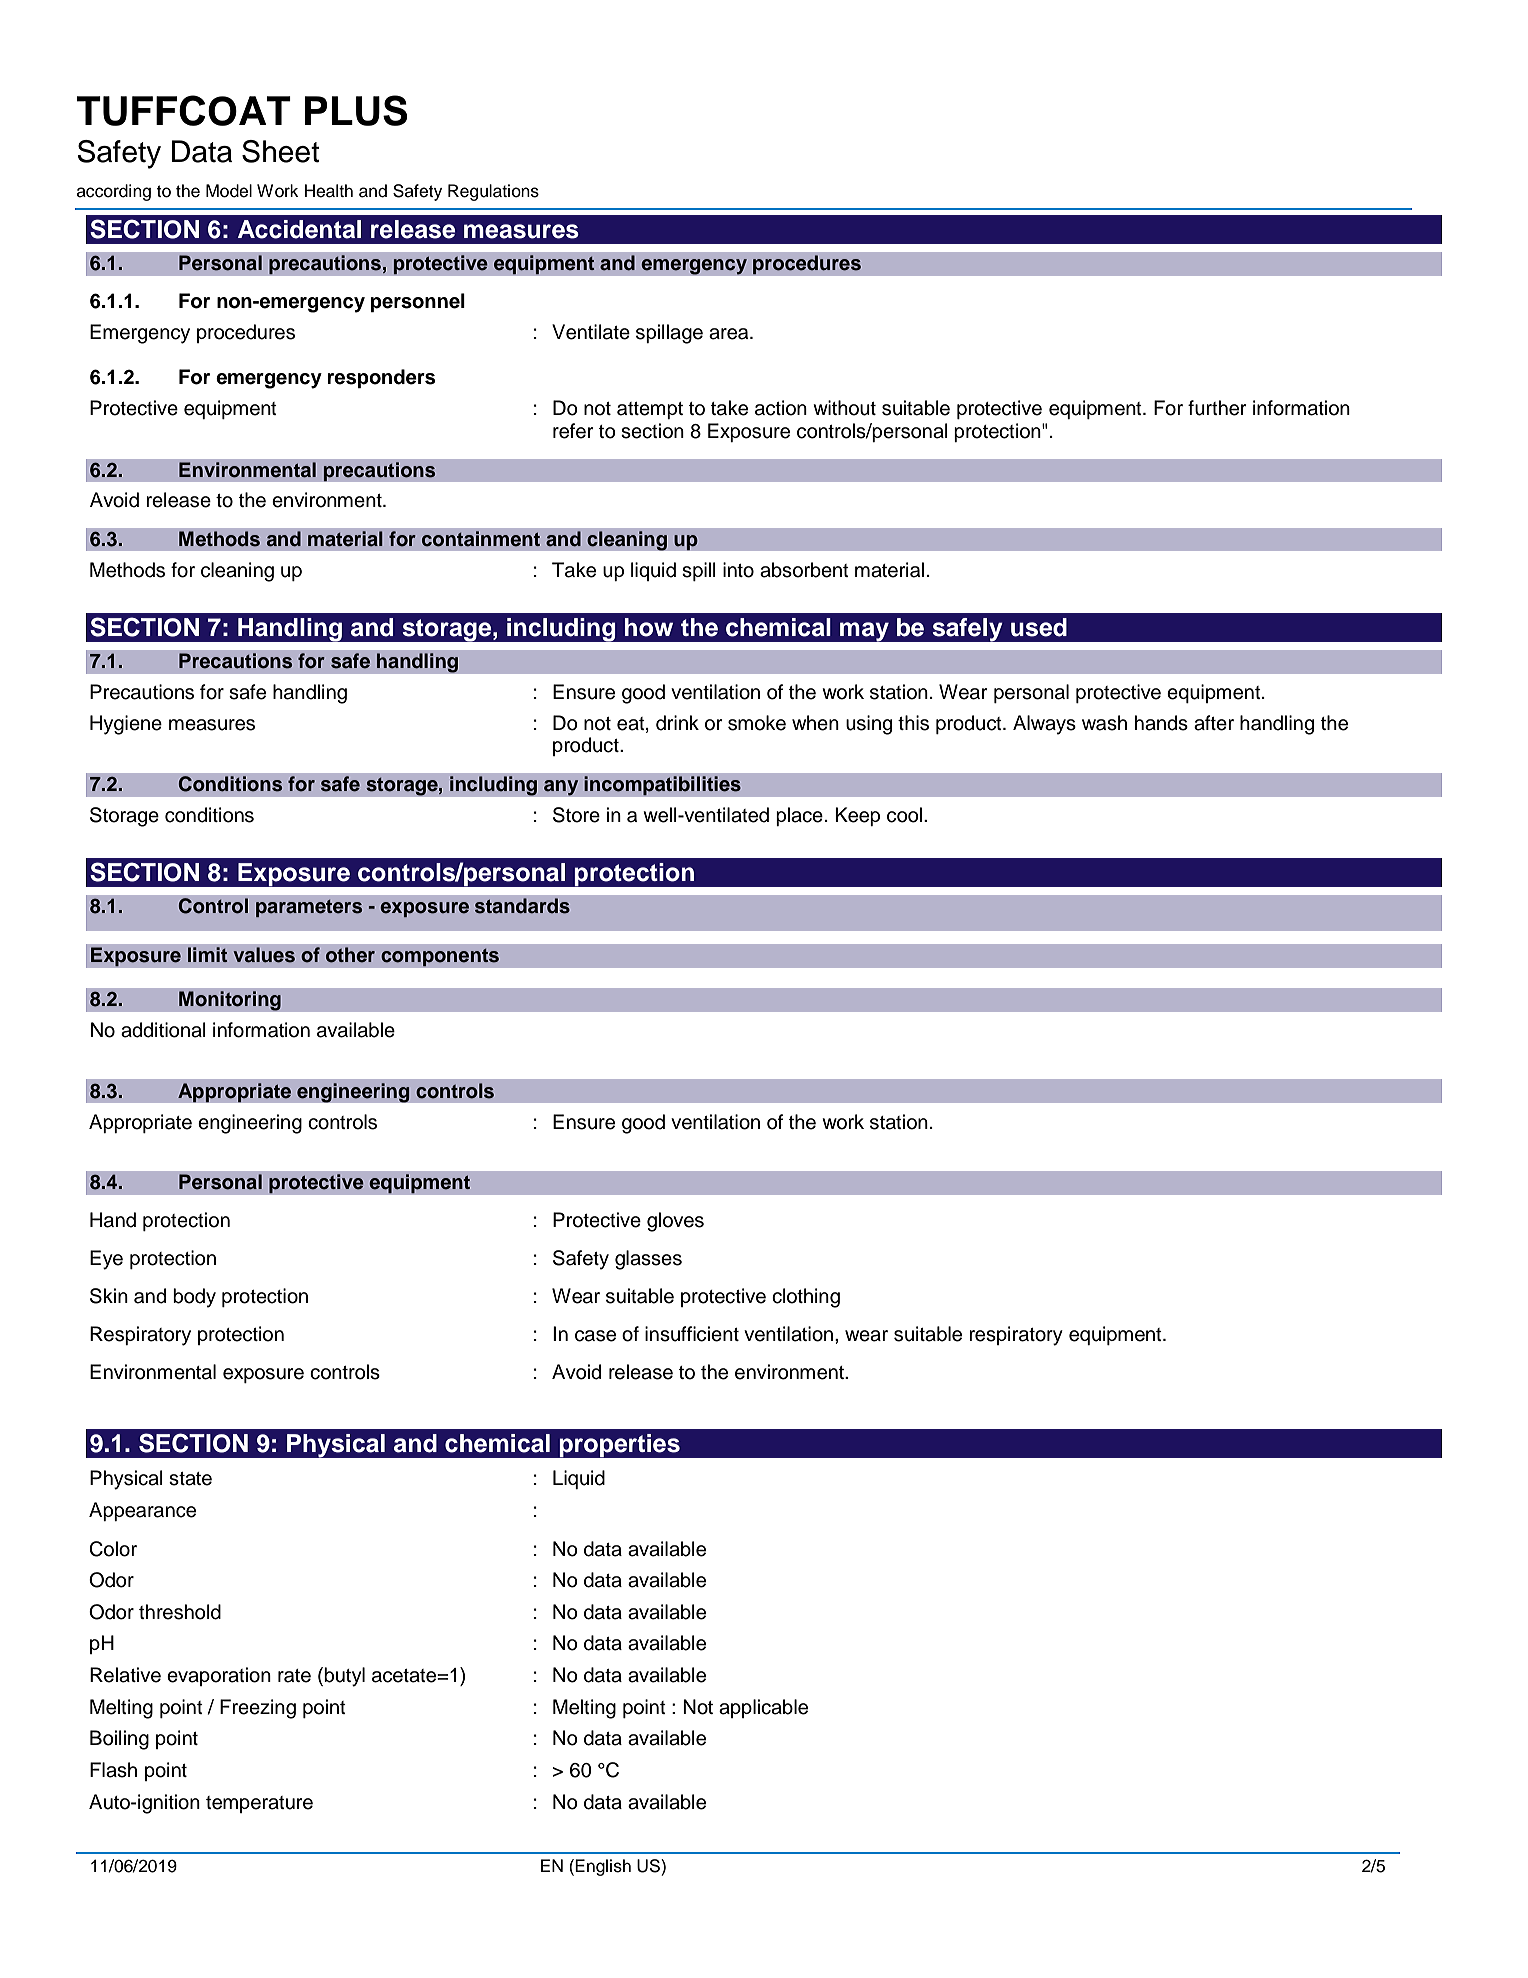 The height and width of the image is (1978, 1528). What do you see at coordinates (258, 1709) in the image?
I see `Freezing` at bounding box center [258, 1709].
